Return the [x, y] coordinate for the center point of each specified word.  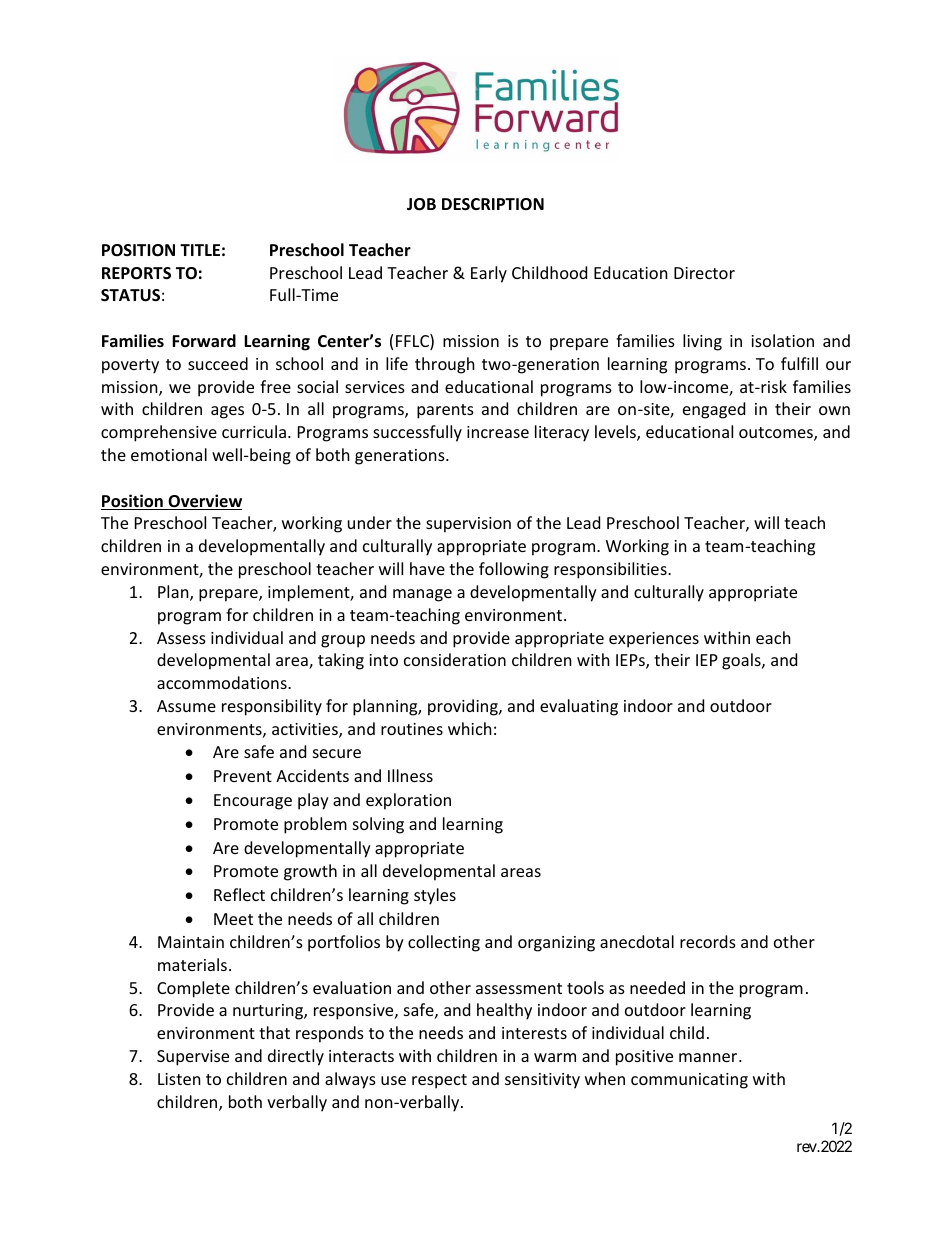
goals [742, 661]
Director [704, 273]
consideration [455, 659]
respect [439, 1081]
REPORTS [136, 273]
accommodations [223, 682]
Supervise [193, 1058]
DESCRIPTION [493, 204]
